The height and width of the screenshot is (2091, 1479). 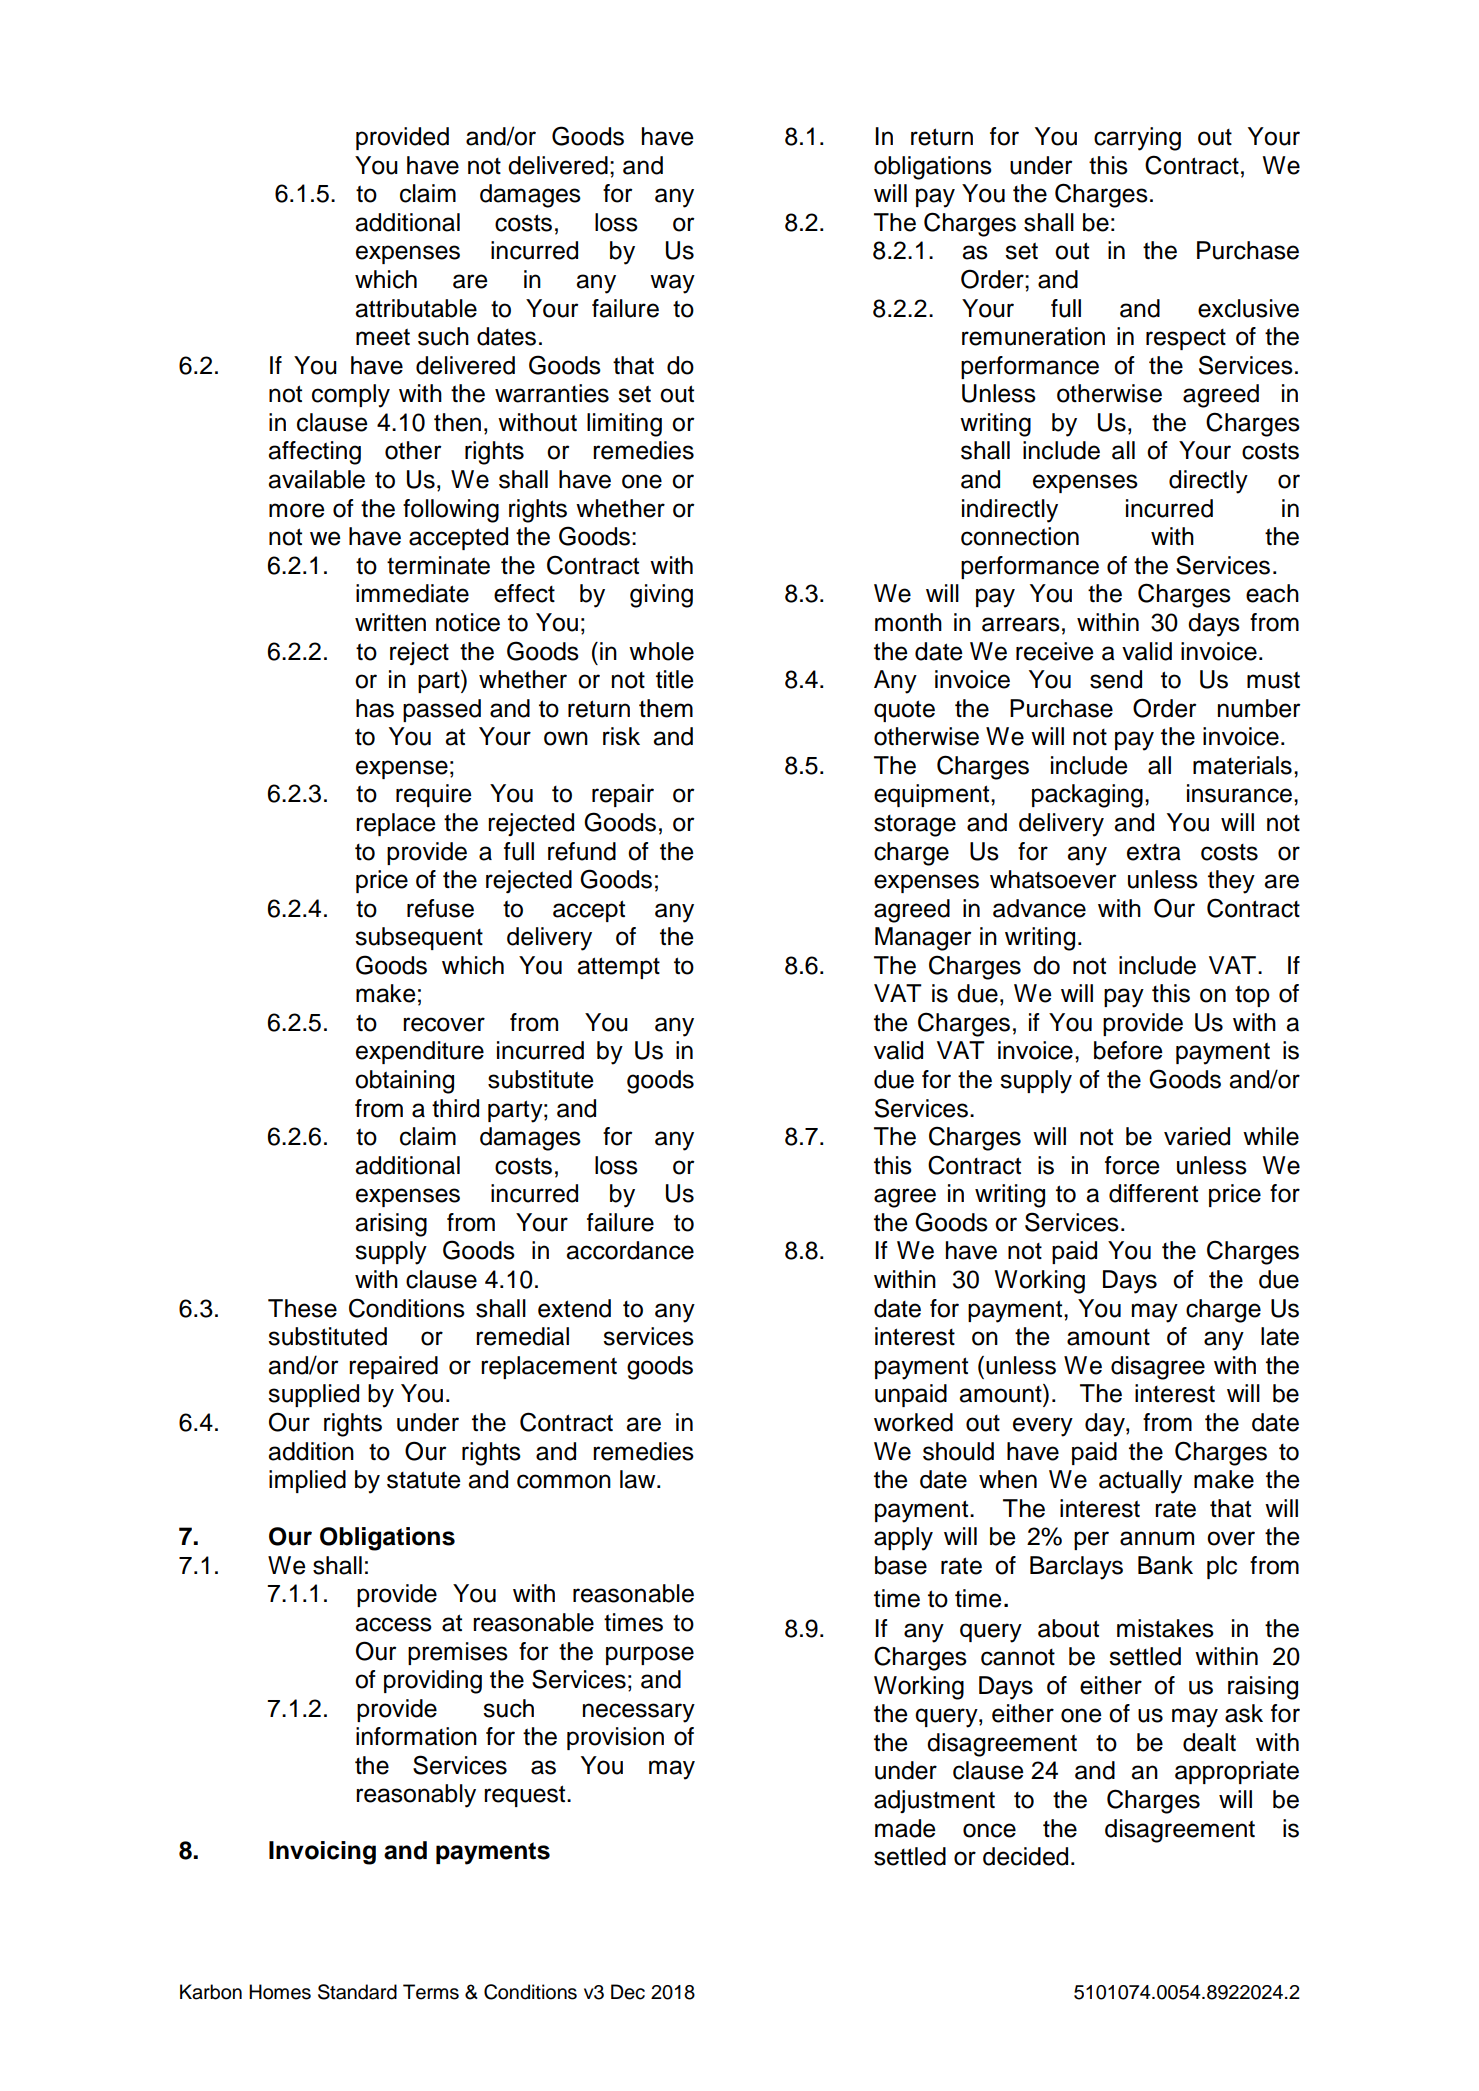 I want to click on worked, so click(x=913, y=1422).
